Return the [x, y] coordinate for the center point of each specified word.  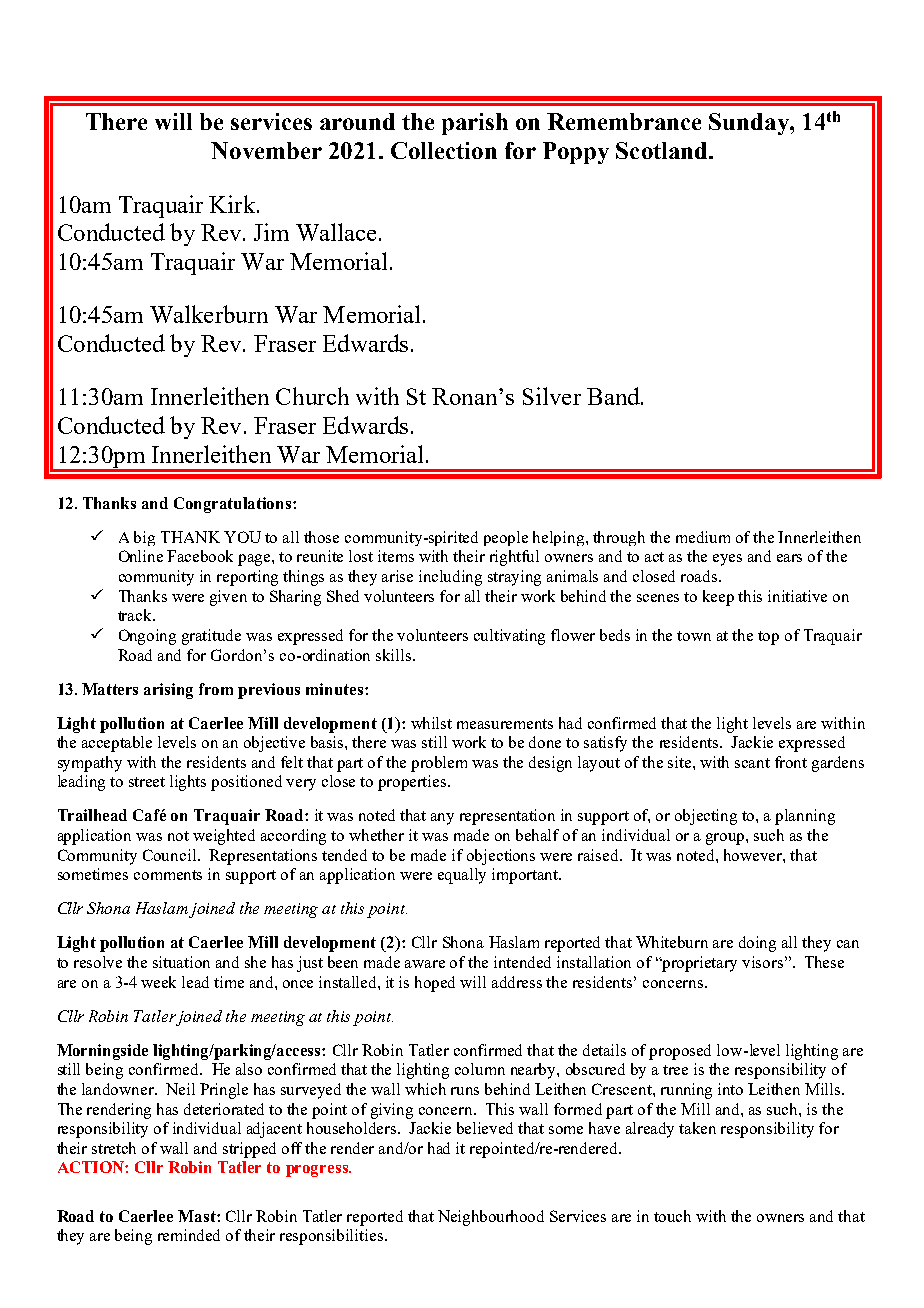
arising [168, 691]
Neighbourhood [491, 1218]
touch [672, 1216]
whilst [431, 723]
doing [757, 944]
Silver [552, 396]
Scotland [663, 150]
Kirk [233, 204]
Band [614, 396]
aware [425, 964]
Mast [198, 1216]
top [768, 638]
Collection [444, 150]
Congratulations [234, 505]
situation [181, 962]
